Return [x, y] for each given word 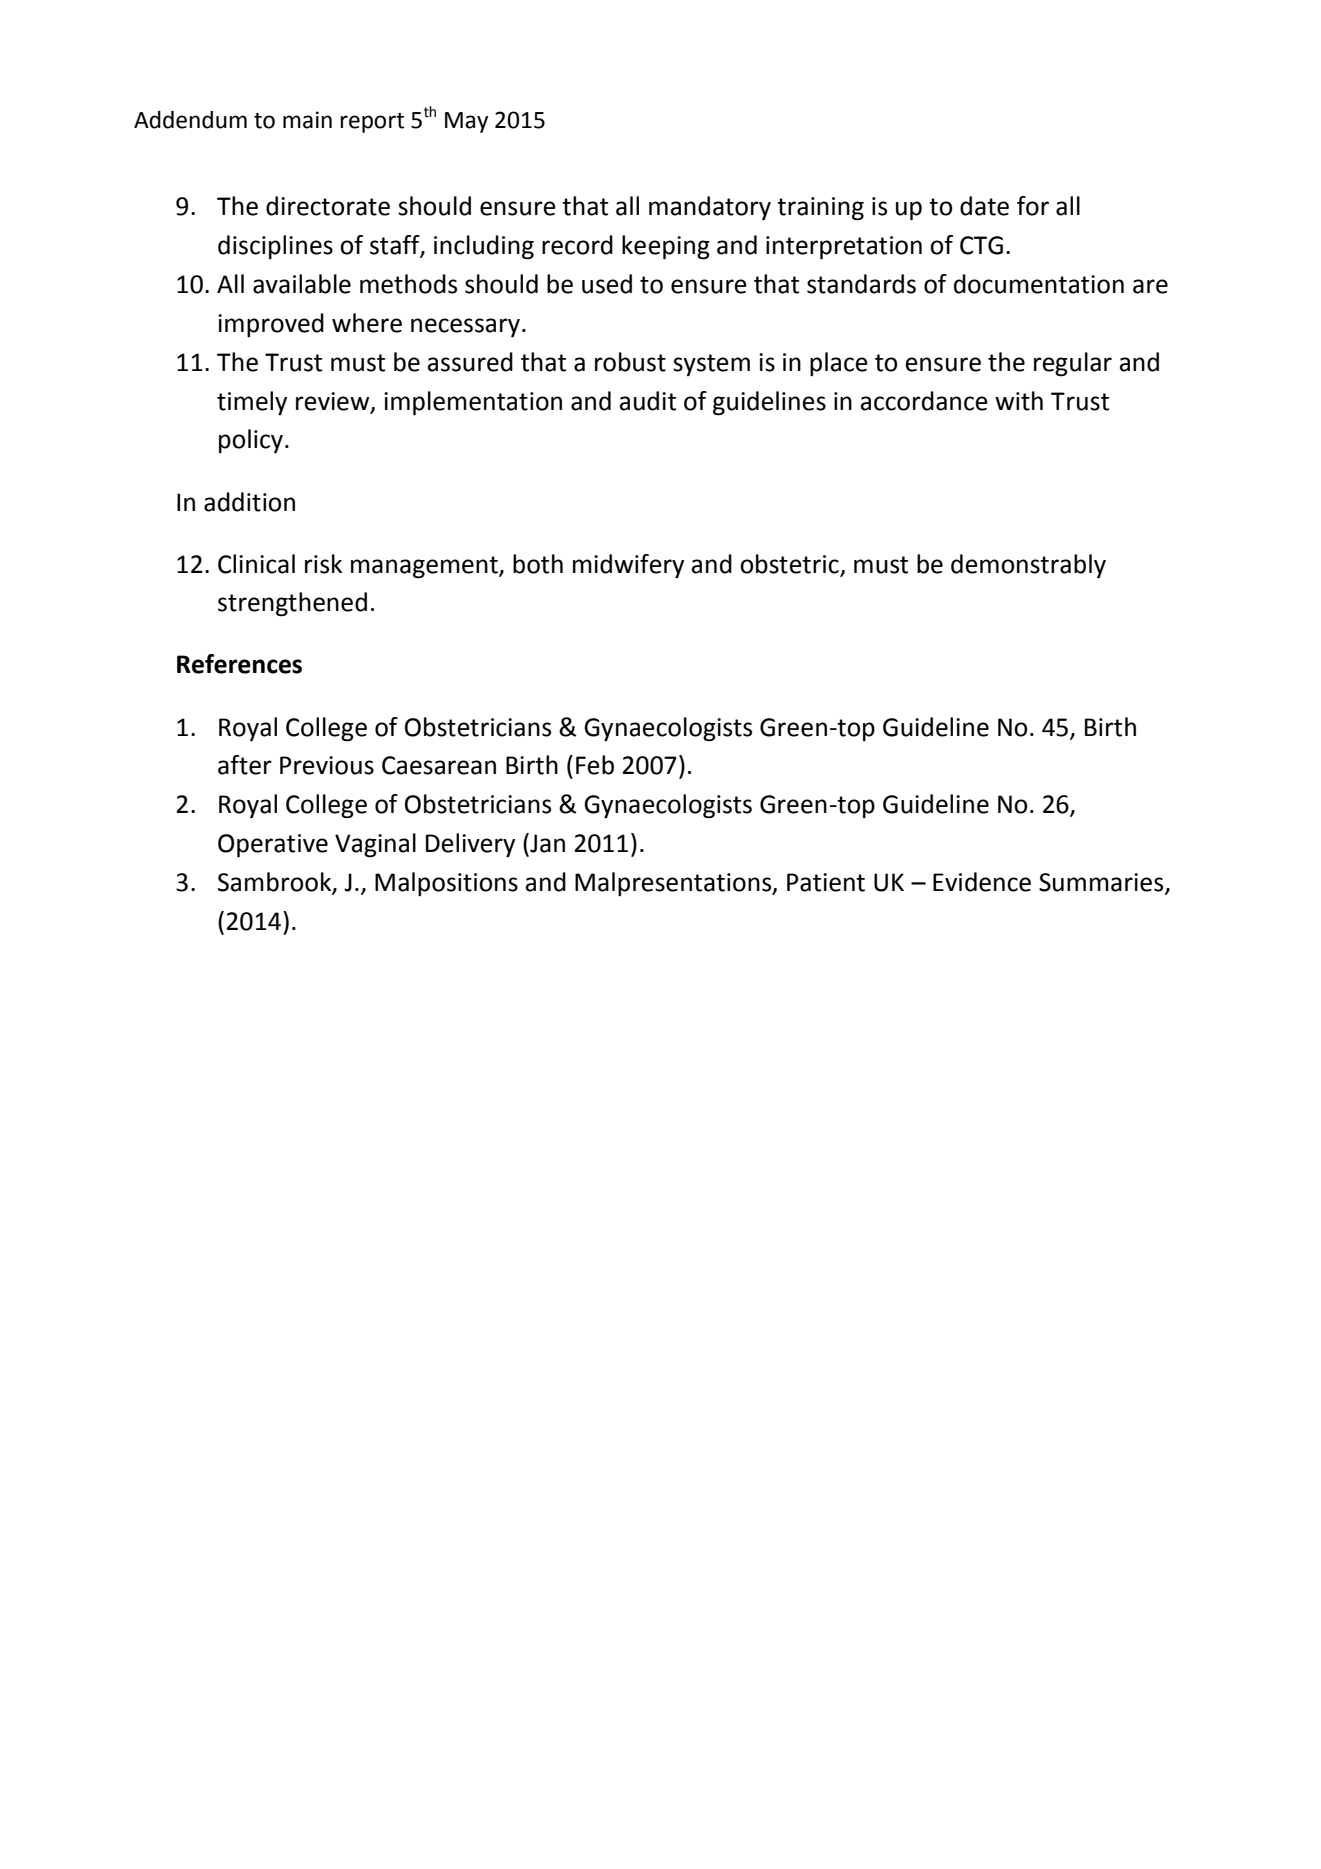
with [1019, 401]
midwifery [628, 566]
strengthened [292, 604]
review [334, 402]
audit [648, 401]
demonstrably [1028, 566]
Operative [273, 846]
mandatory [710, 208]
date [984, 206]
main [307, 120]
